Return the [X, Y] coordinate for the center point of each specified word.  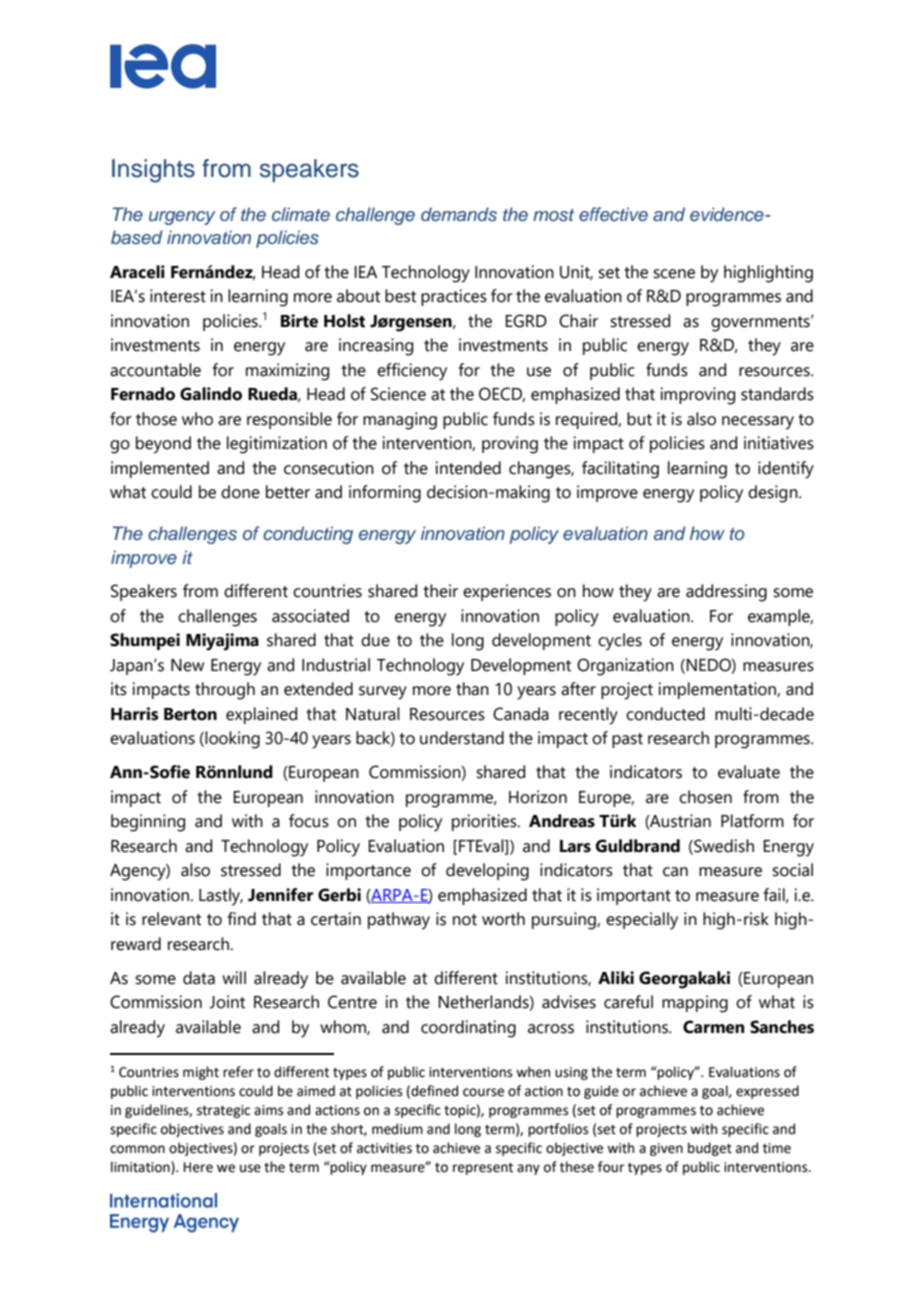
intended [468, 468]
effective [613, 214]
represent [483, 1169]
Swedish [723, 846]
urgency [182, 218]
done [240, 492]
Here [198, 1167]
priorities [485, 822]
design [774, 494]
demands [459, 214]
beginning [148, 823]
